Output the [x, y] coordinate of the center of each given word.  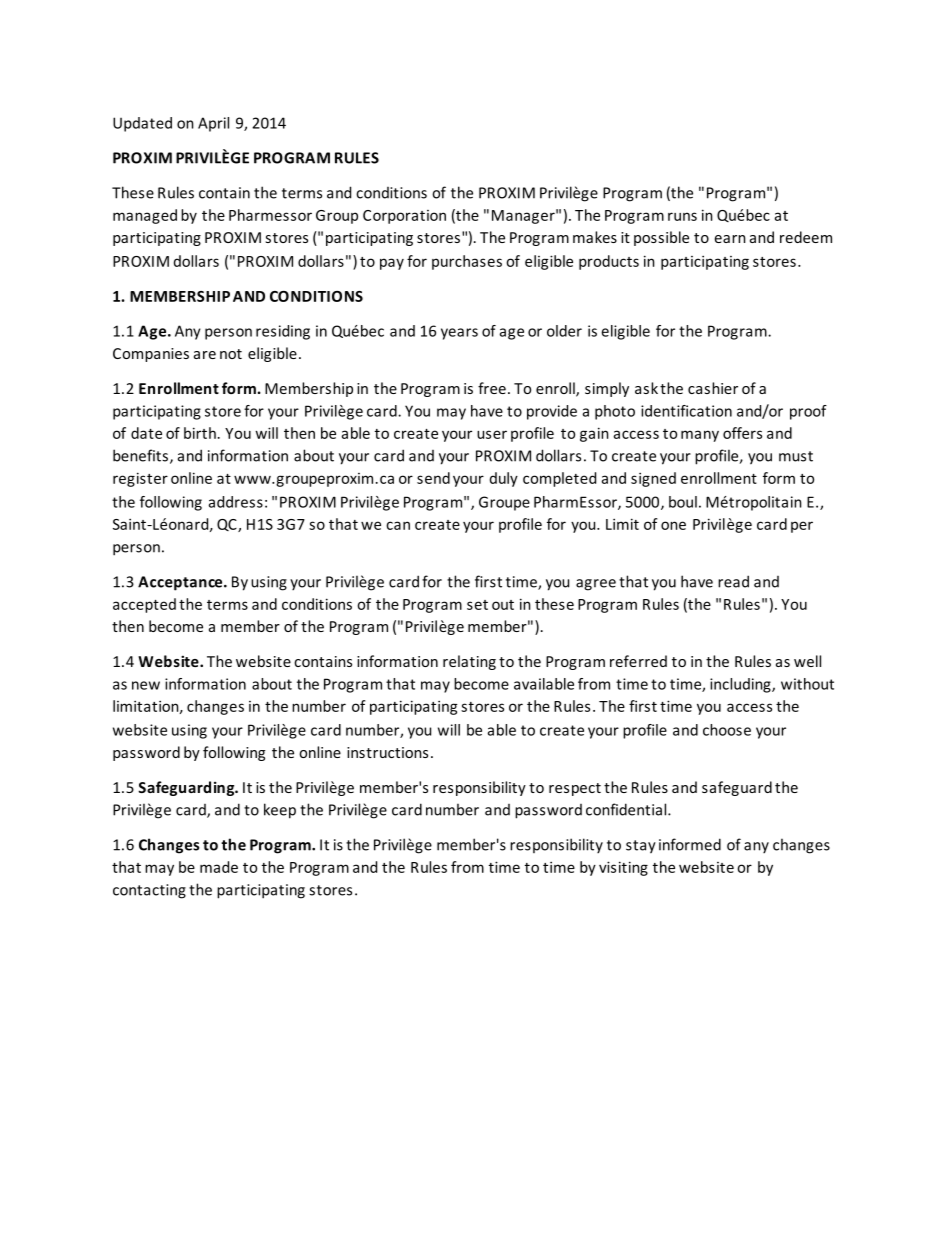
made [219, 867]
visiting [623, 868]
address [236, 502]
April [213, 124]
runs [682, 216]
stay [641, 847]
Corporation [404, 217]
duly [504, 479]
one [673, 525]
